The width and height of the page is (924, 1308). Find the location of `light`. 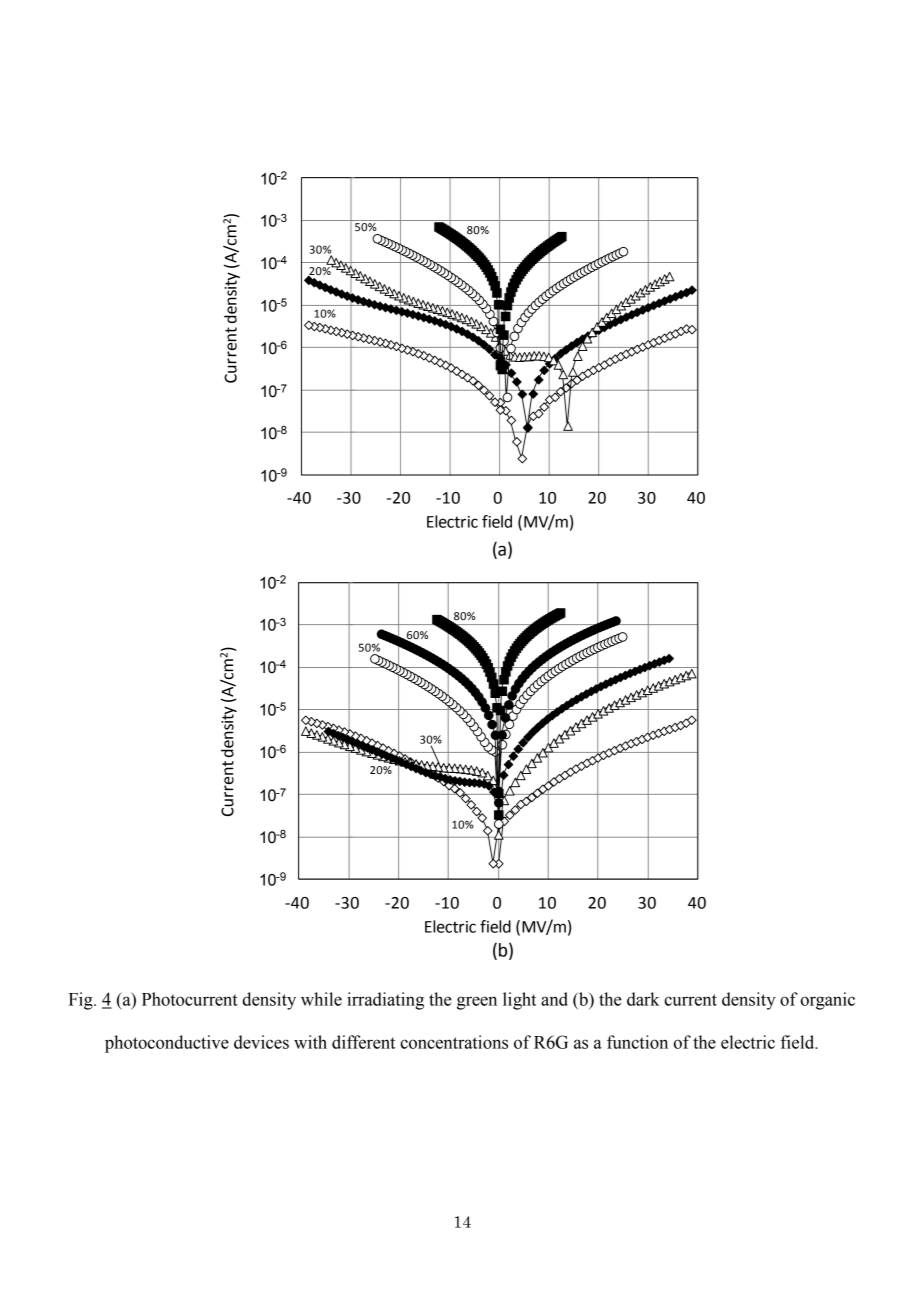

light is located at coordinates (519, 1001).
